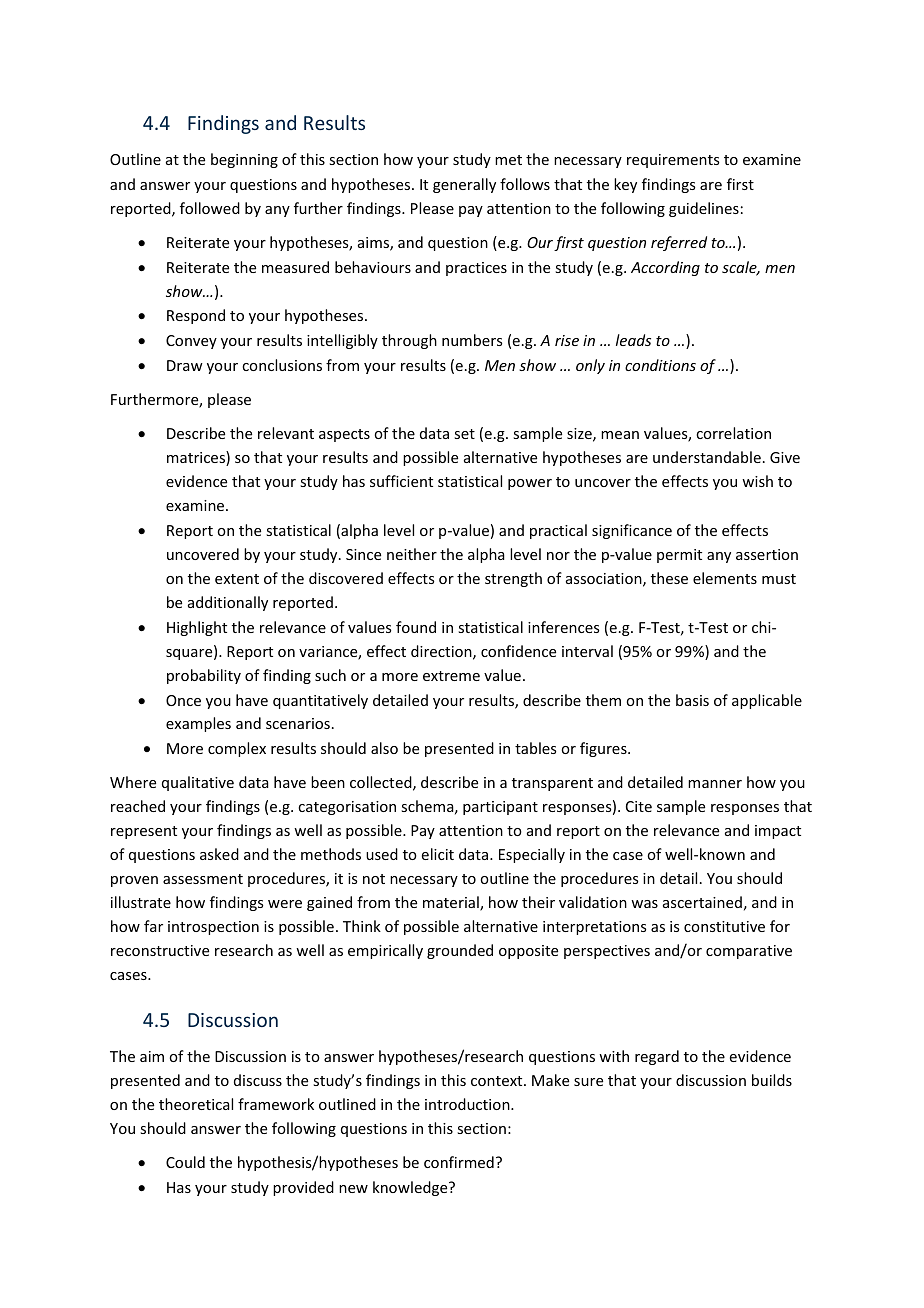 The width and height of the screenshot is (924, 1308). What do you see at coordinates (704, 209) in the screenshot?
I see `guidelines` at bounding box center [704, 209].
